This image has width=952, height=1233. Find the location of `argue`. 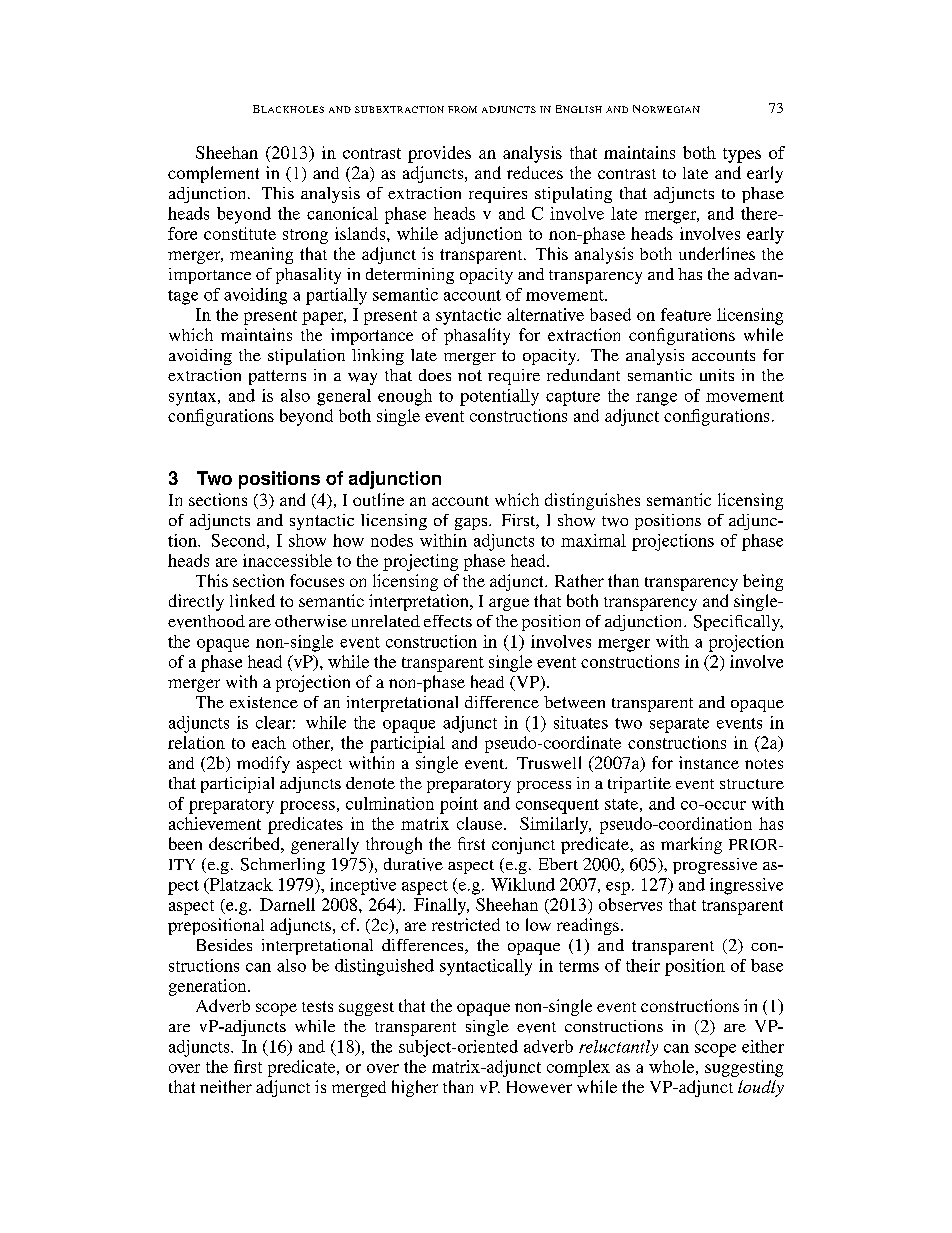

argue is located at coordinates (509, 604).
